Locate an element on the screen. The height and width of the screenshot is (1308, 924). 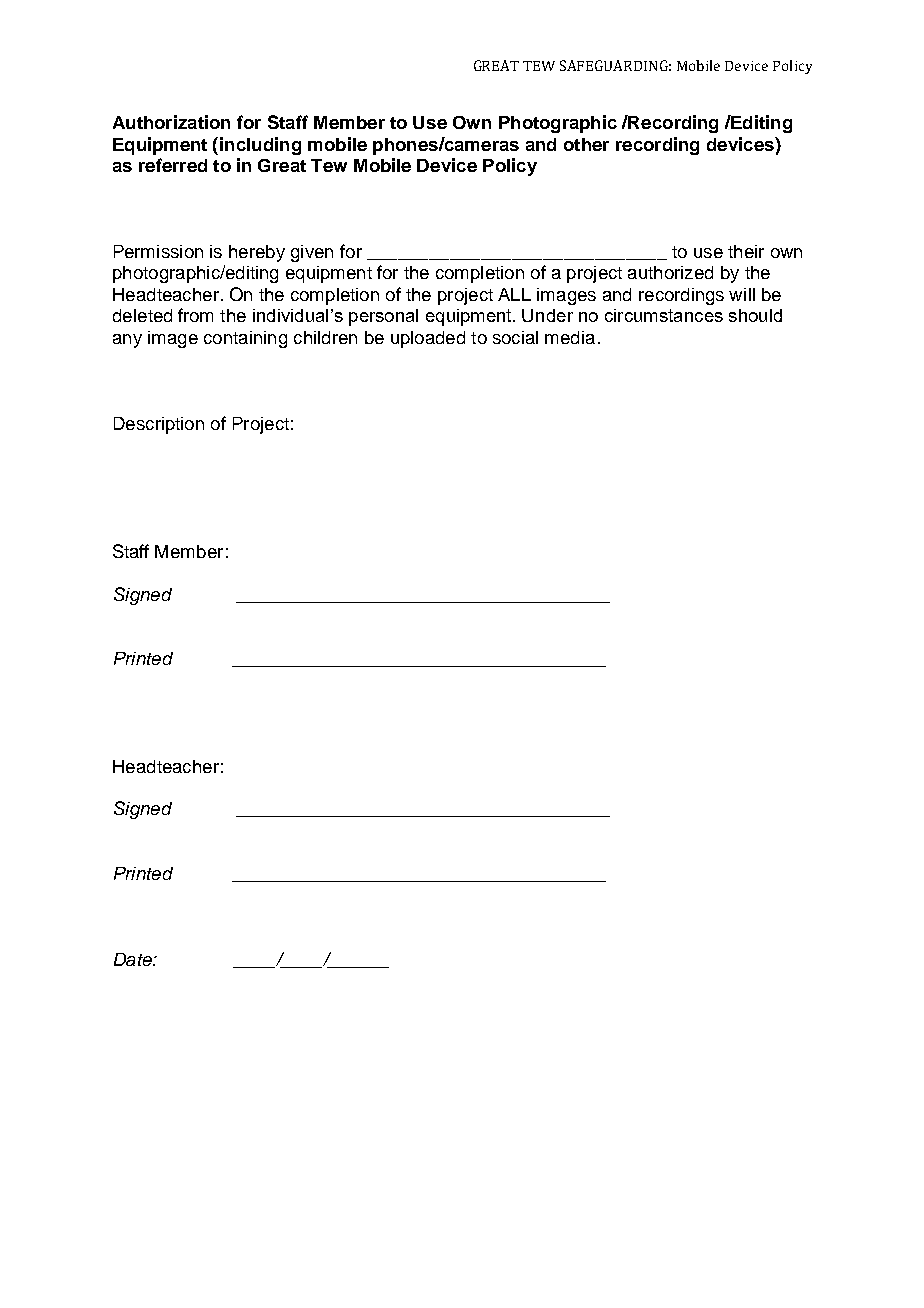
their is located at coordinates (746, 251).
